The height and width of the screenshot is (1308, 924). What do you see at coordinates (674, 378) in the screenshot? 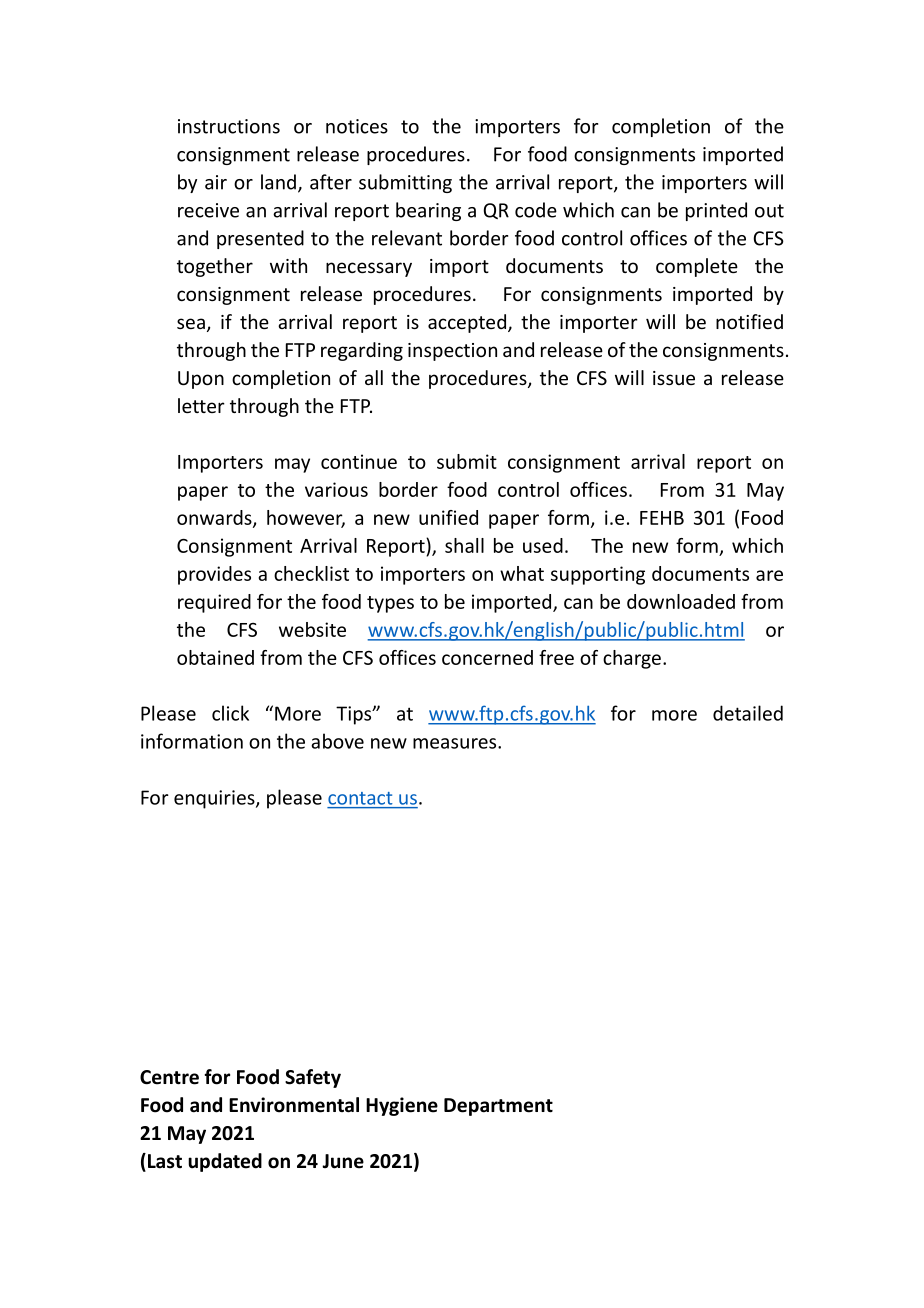
I see `issue` at bounding box center [674, 378].
